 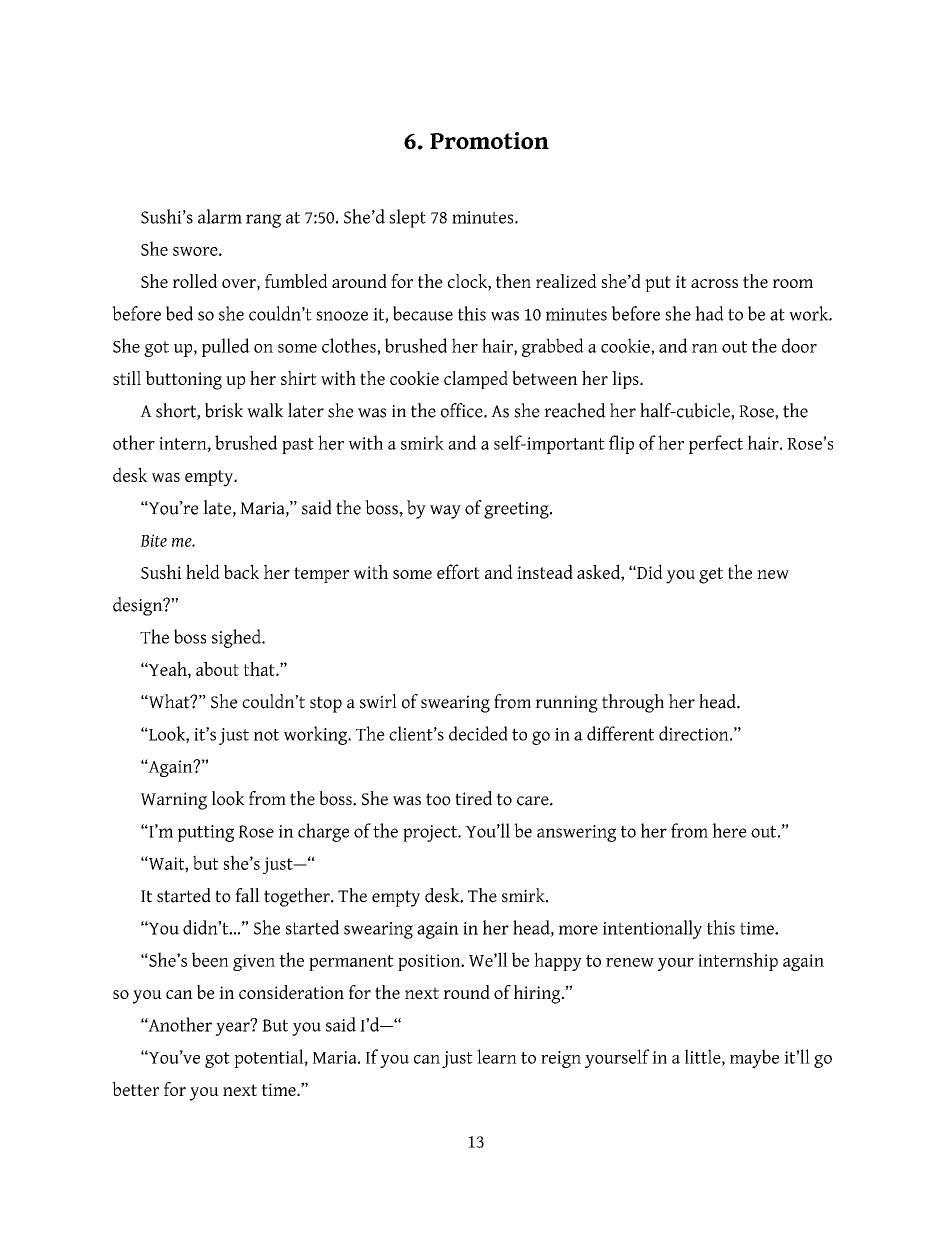 I want to click on year, so click(x=233, y=1028).
